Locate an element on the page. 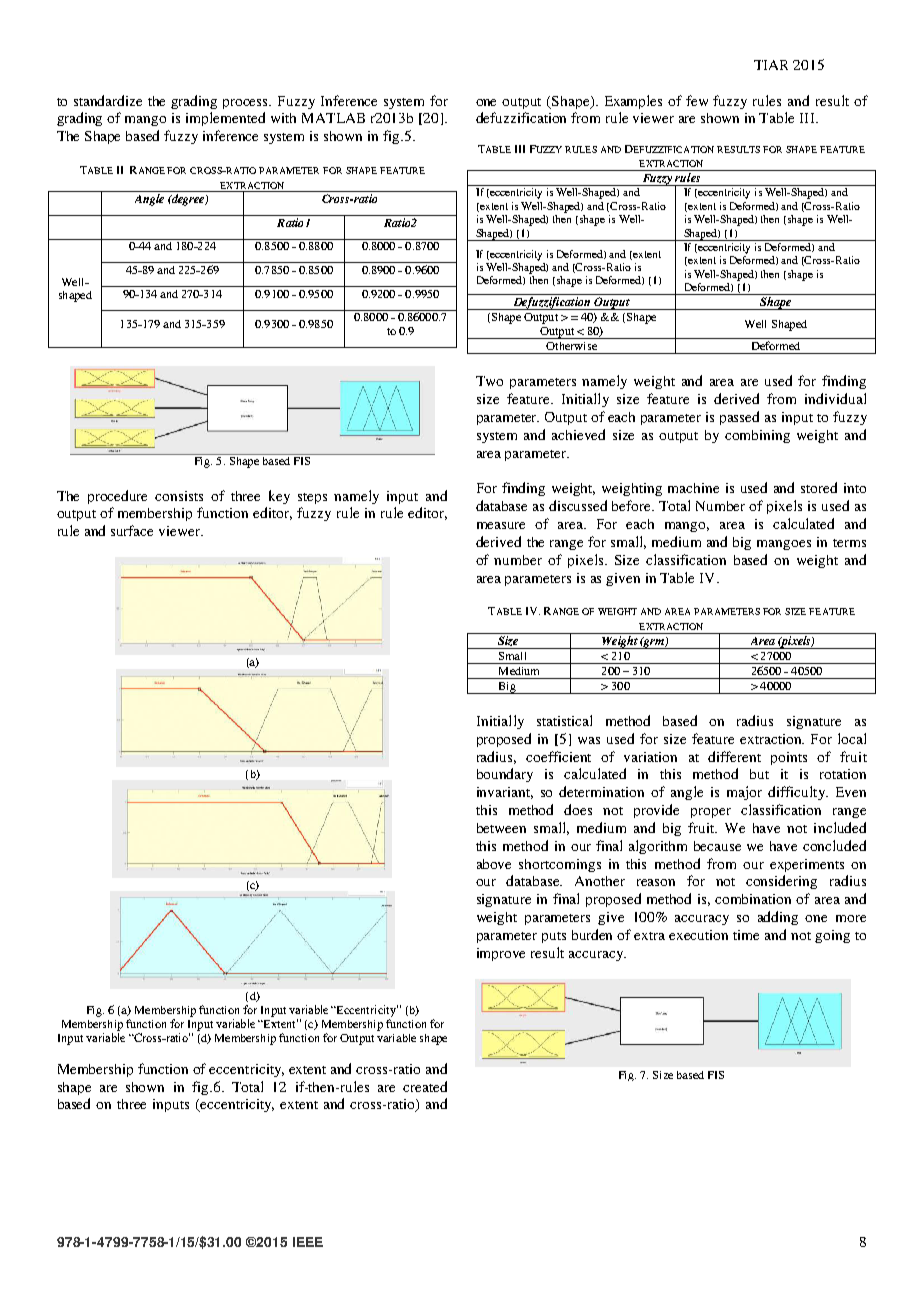 The width and height of the page is (924, 1307). different is located at coordinates (734, 756).
